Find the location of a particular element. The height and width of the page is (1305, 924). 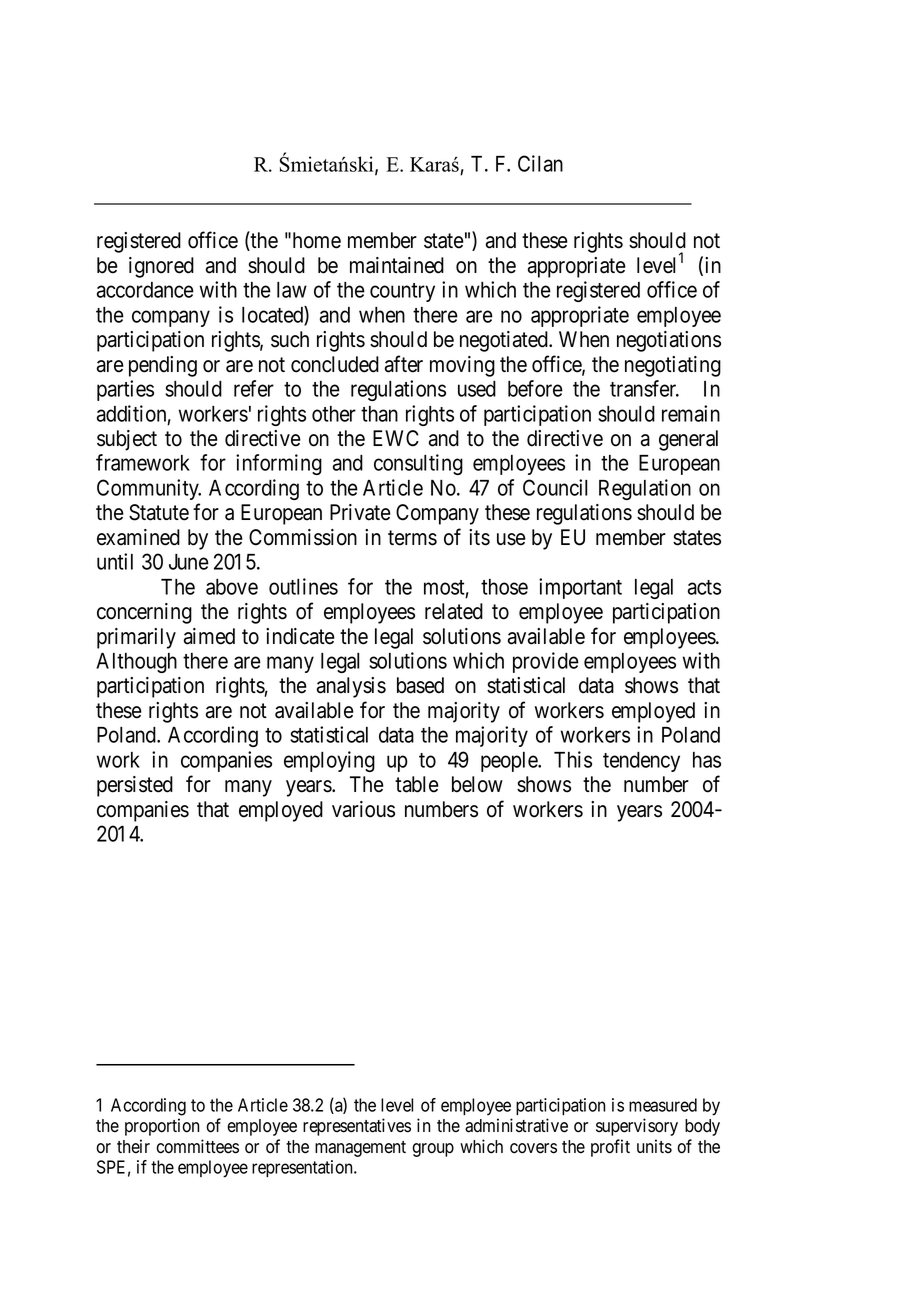

tendency is located at coordinates (641, 762).
